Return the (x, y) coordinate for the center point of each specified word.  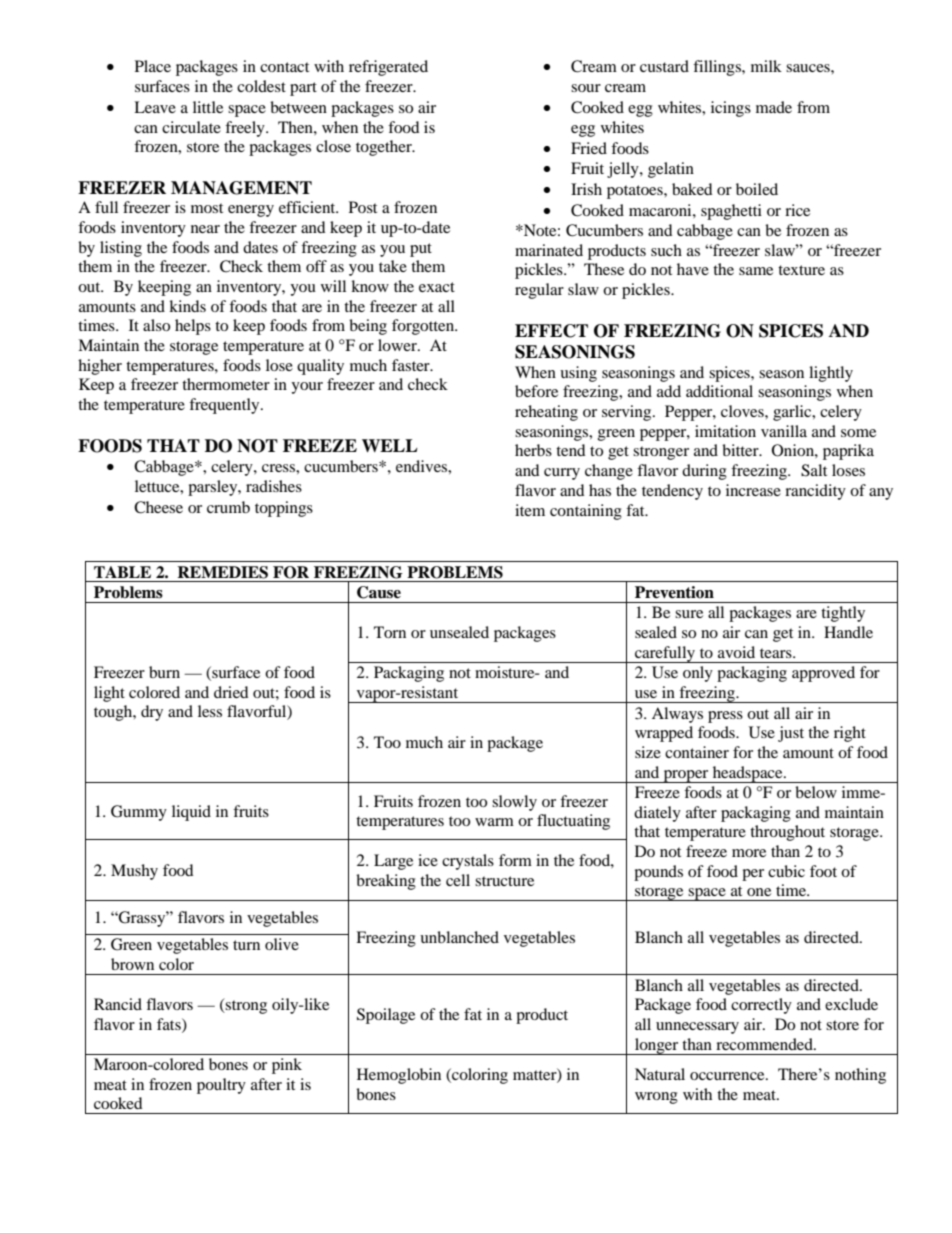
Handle (848, 632)
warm (494, 822)
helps (193, 327)
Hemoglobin (399, 1076)
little (208, 107)
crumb (228, 507)
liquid (191, 813)
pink (287, 1066)
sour (586, 88)
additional (719, 391)
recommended (765, 1044)
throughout (787, 833)
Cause (379, 592)
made (774, 107)
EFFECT (551, 331)
